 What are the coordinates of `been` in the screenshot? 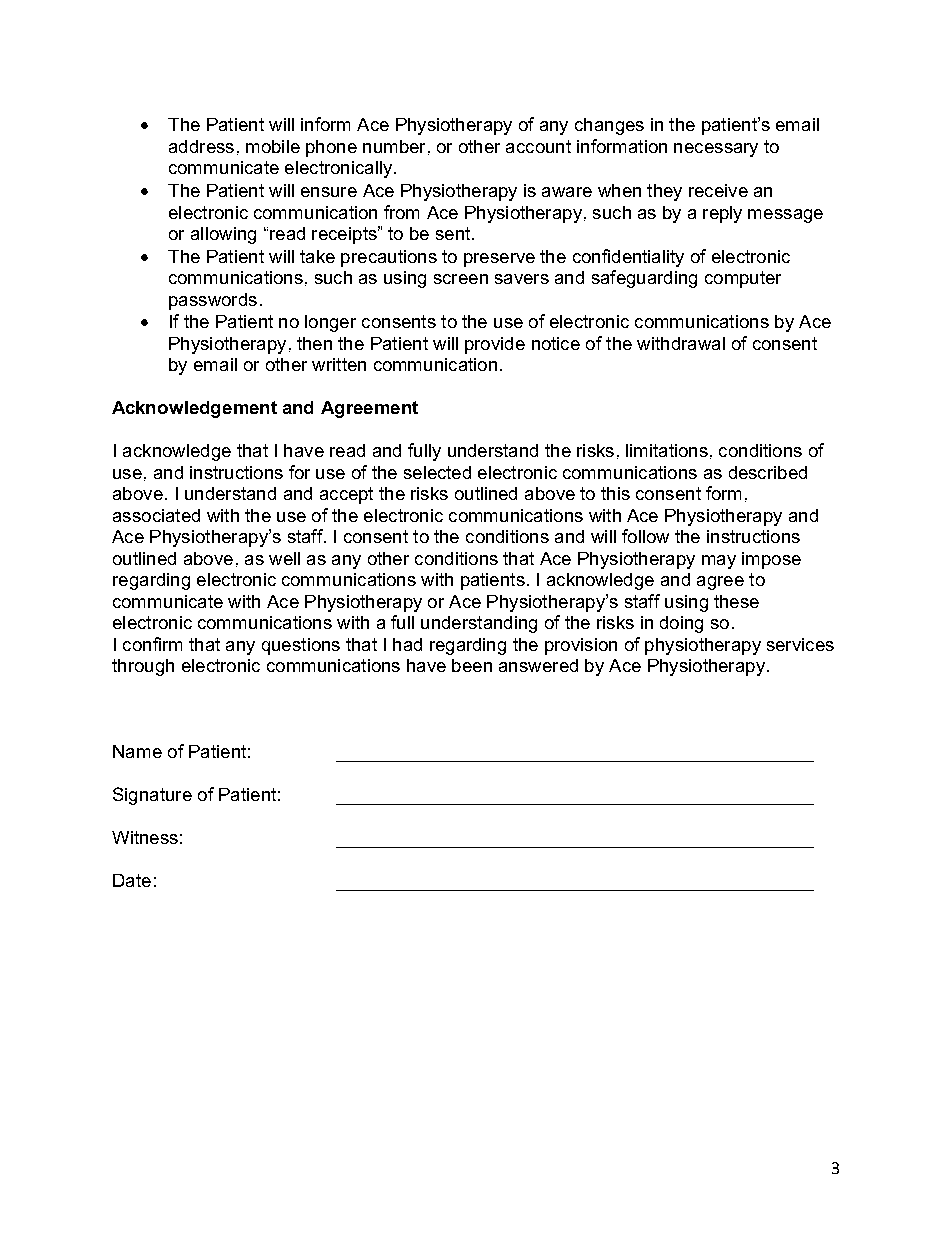 It's located at (472, 665).
